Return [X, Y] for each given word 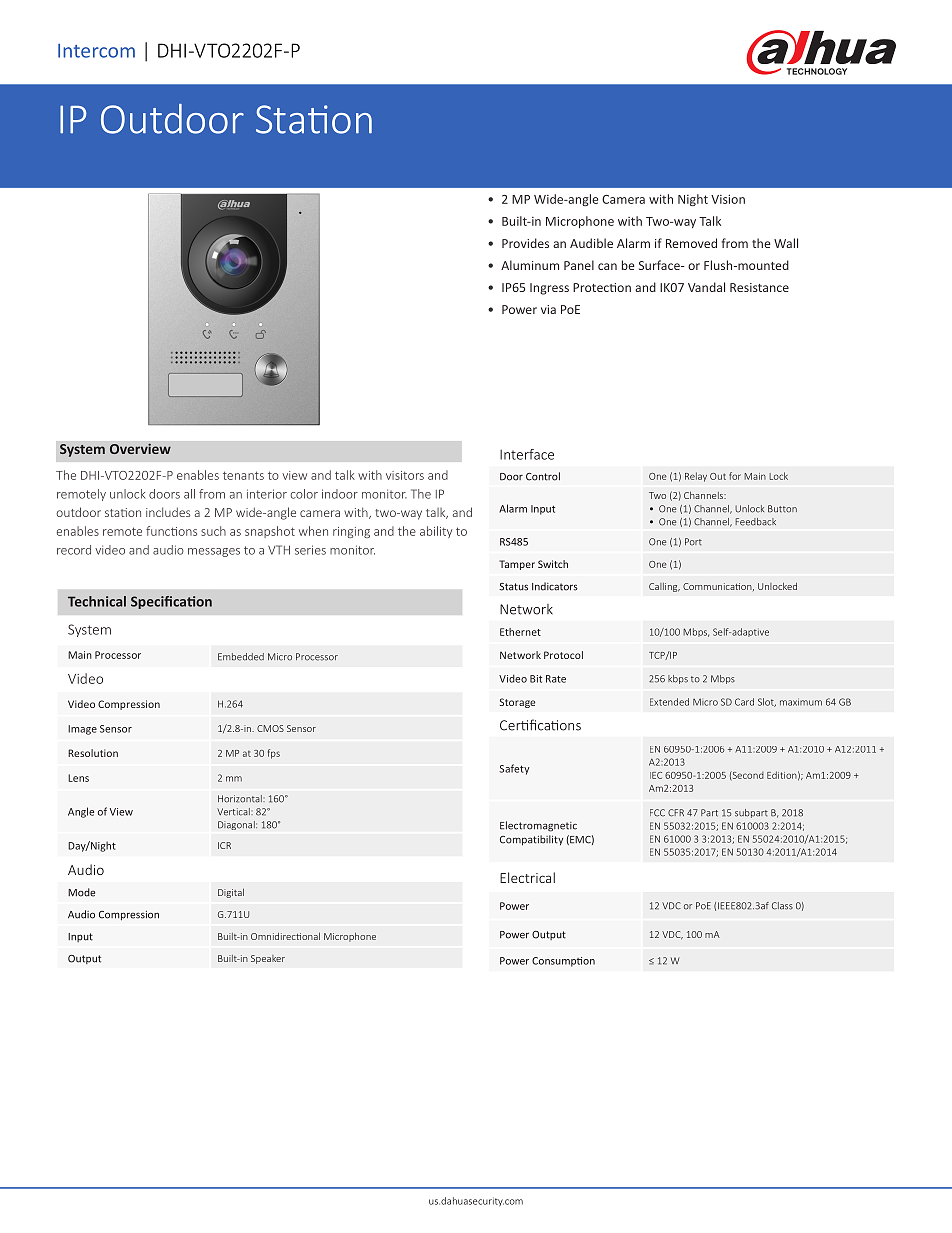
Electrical [527, 877]
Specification [171, 602]
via [548, 309]
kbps [678, 679]
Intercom [96, 51]
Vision [728, 199]
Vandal [706, 287]
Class [782, 906]
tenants [243, 475]
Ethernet [520, 632]
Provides [525, 243]
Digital [231, 893]
